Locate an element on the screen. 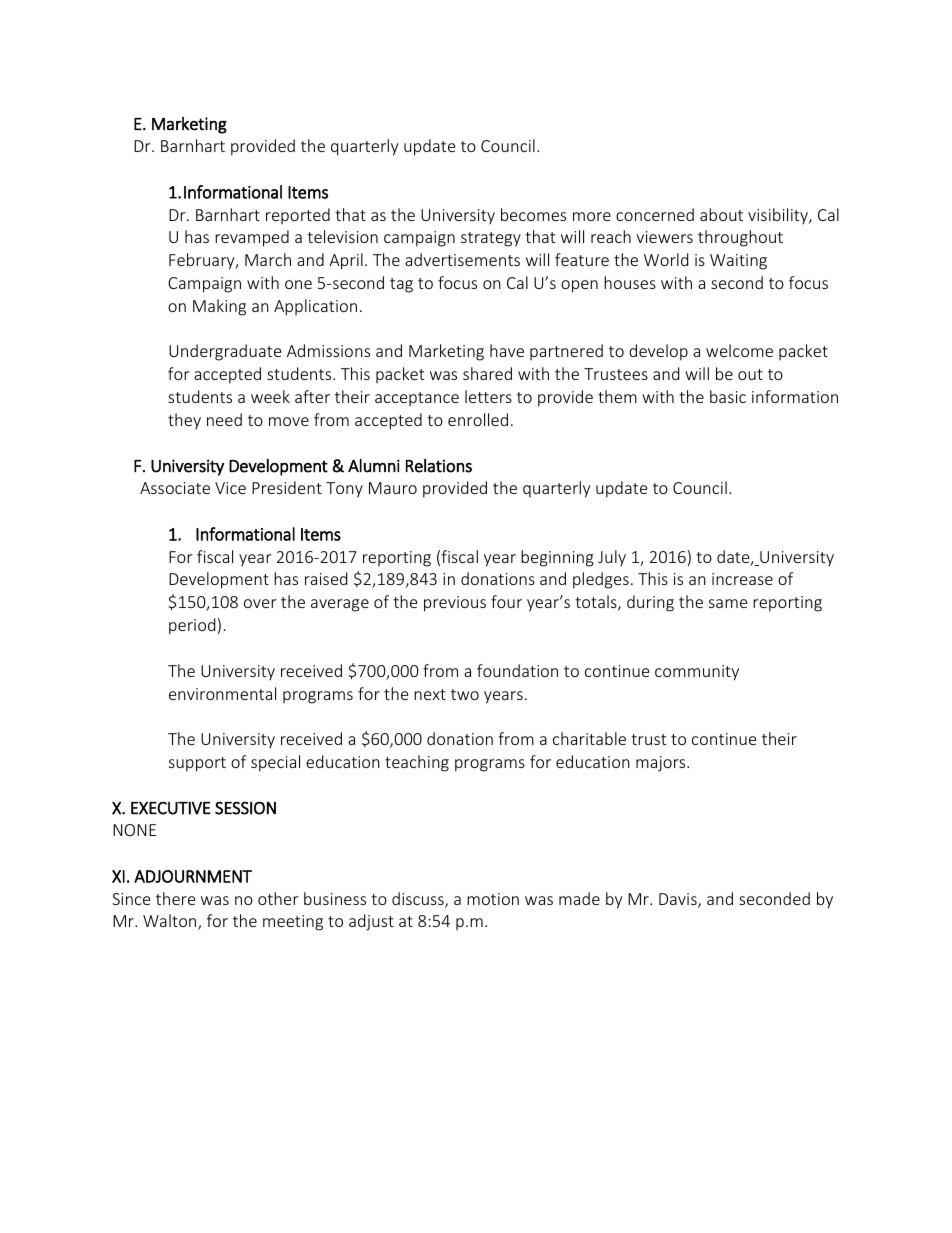 This screenshot has width=952, height=1233. strategy is located at coordinates (491, 239).
